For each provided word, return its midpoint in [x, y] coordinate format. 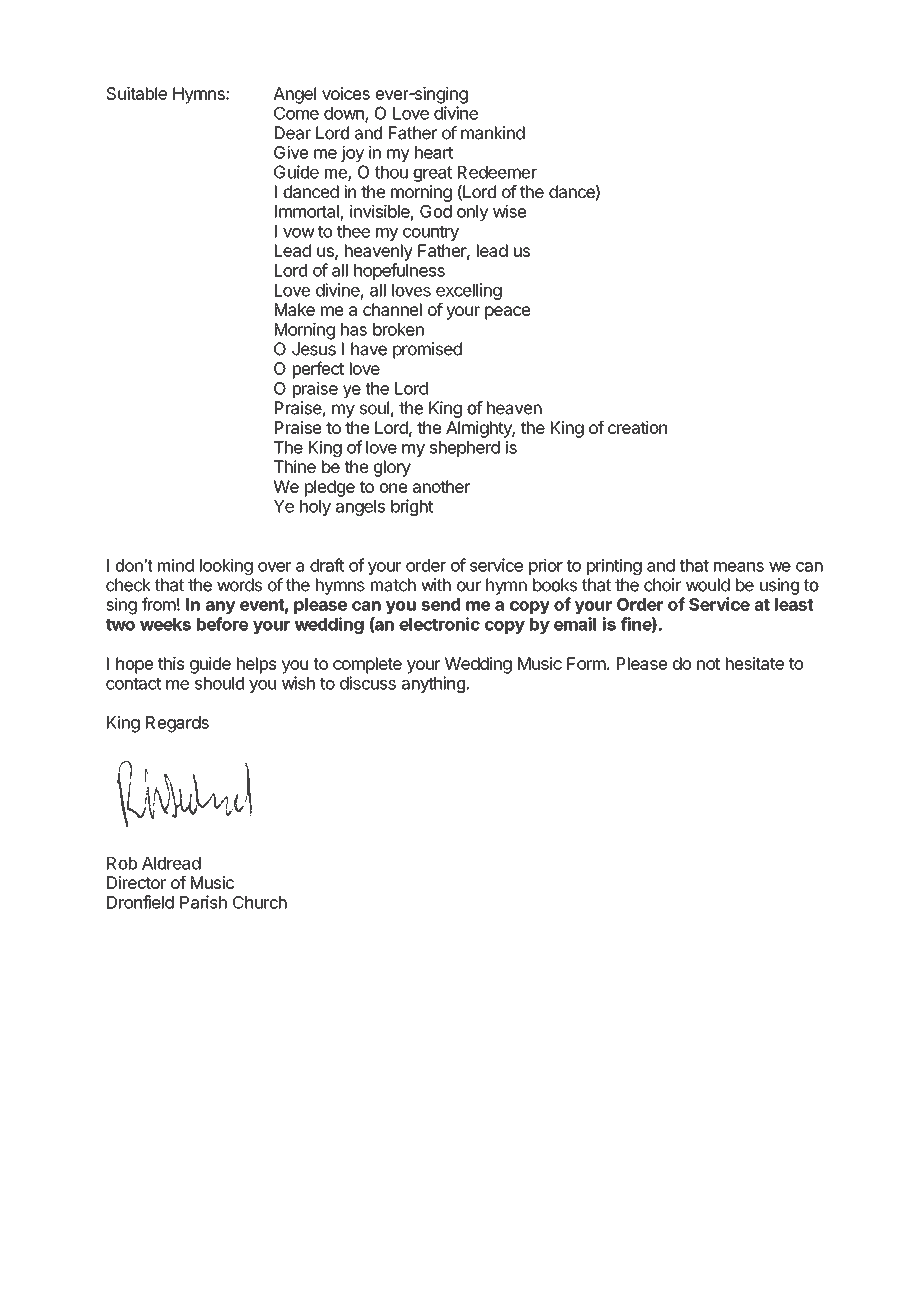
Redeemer [497, 172]
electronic [439, 624]
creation [637, 427]
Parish [203, 902]
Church [260, 902]
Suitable [136, 93]
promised [427, 350]
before [222, 624]
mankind [493, 133]
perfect [318, 370]
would [708, 585]
